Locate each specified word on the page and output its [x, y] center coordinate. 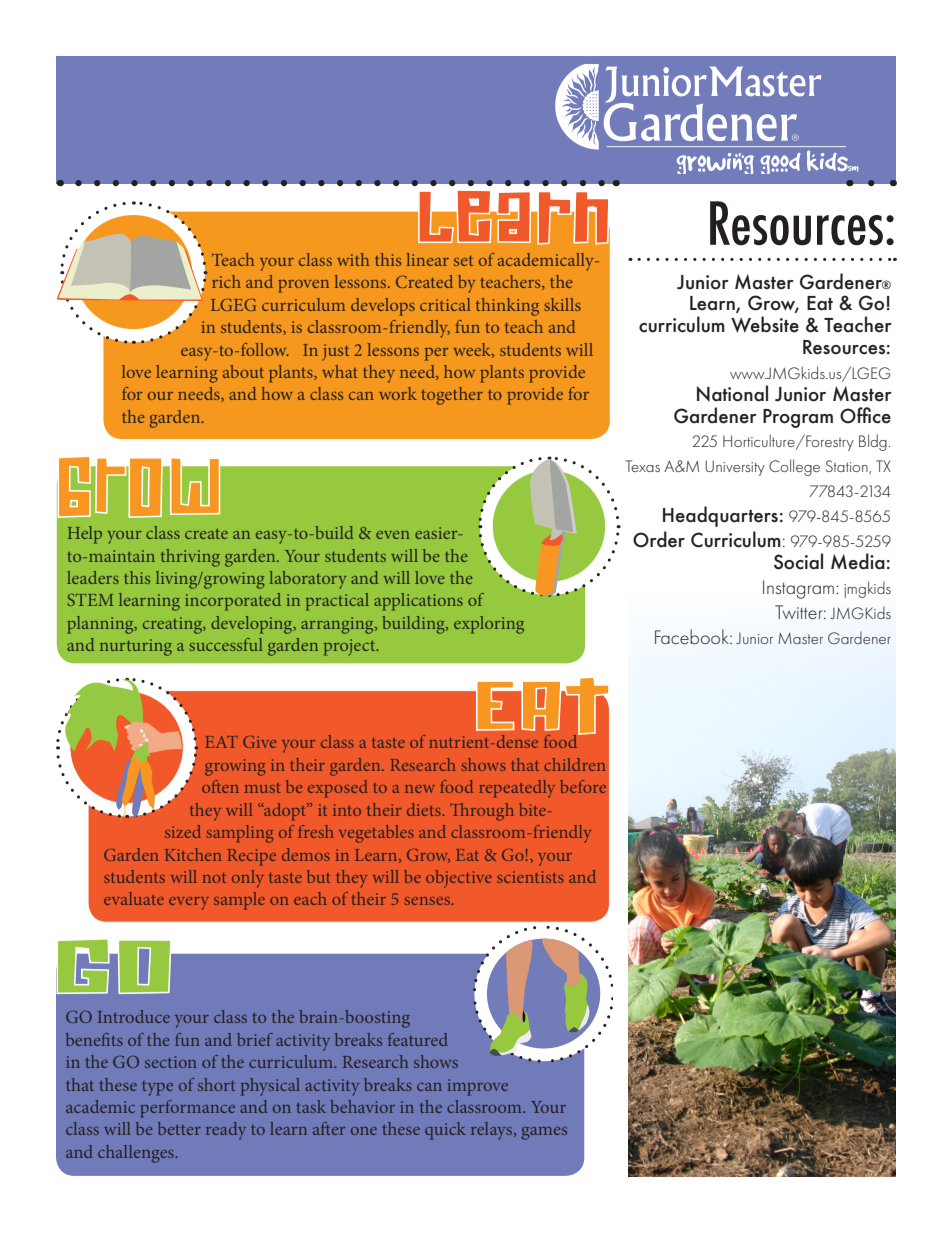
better [179, 1128]
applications [418, 602]
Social [798, 561]
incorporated [233, 602]
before [583, 786]
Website [765, 324]
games [544, 1133]
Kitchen [193, 854]
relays [493, 1131]
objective [459, 879]
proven [303, 286]
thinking [507, 307]
